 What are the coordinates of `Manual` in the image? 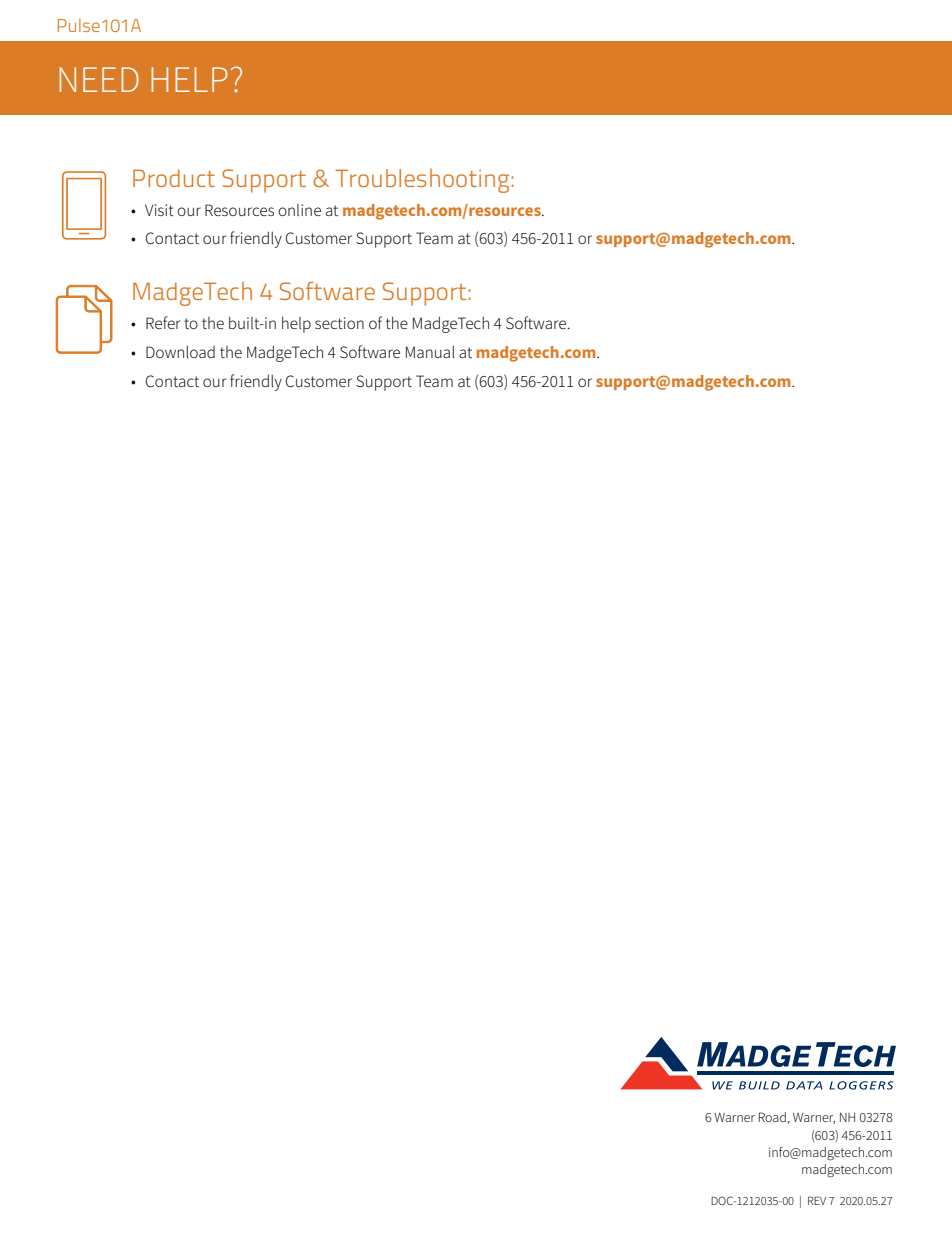 It's located at (430, 351).
